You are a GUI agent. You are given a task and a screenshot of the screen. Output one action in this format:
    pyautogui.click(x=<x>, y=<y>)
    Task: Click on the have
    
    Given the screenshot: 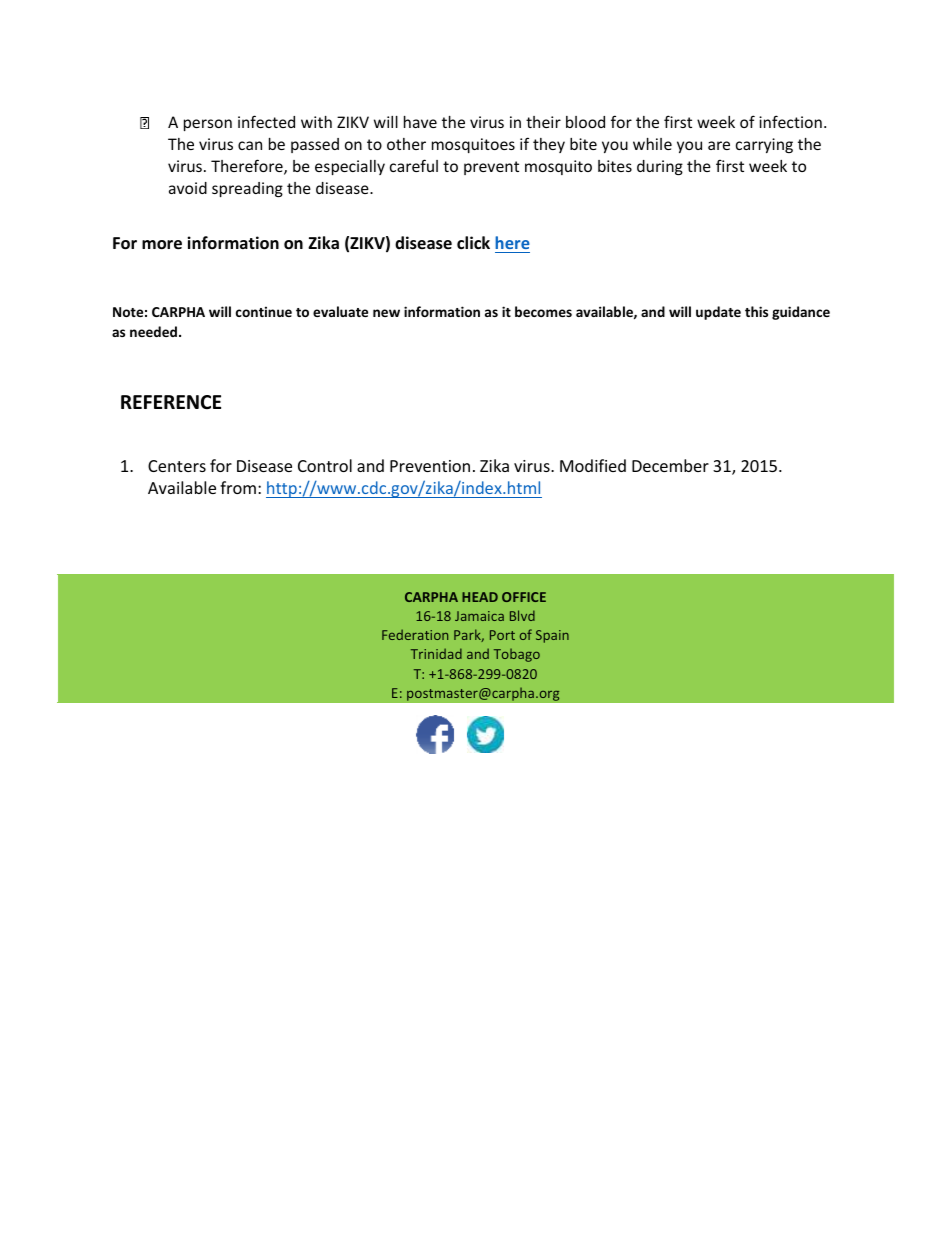 What is the action you would take?
    pyautogui.click(x=420, y=122)
